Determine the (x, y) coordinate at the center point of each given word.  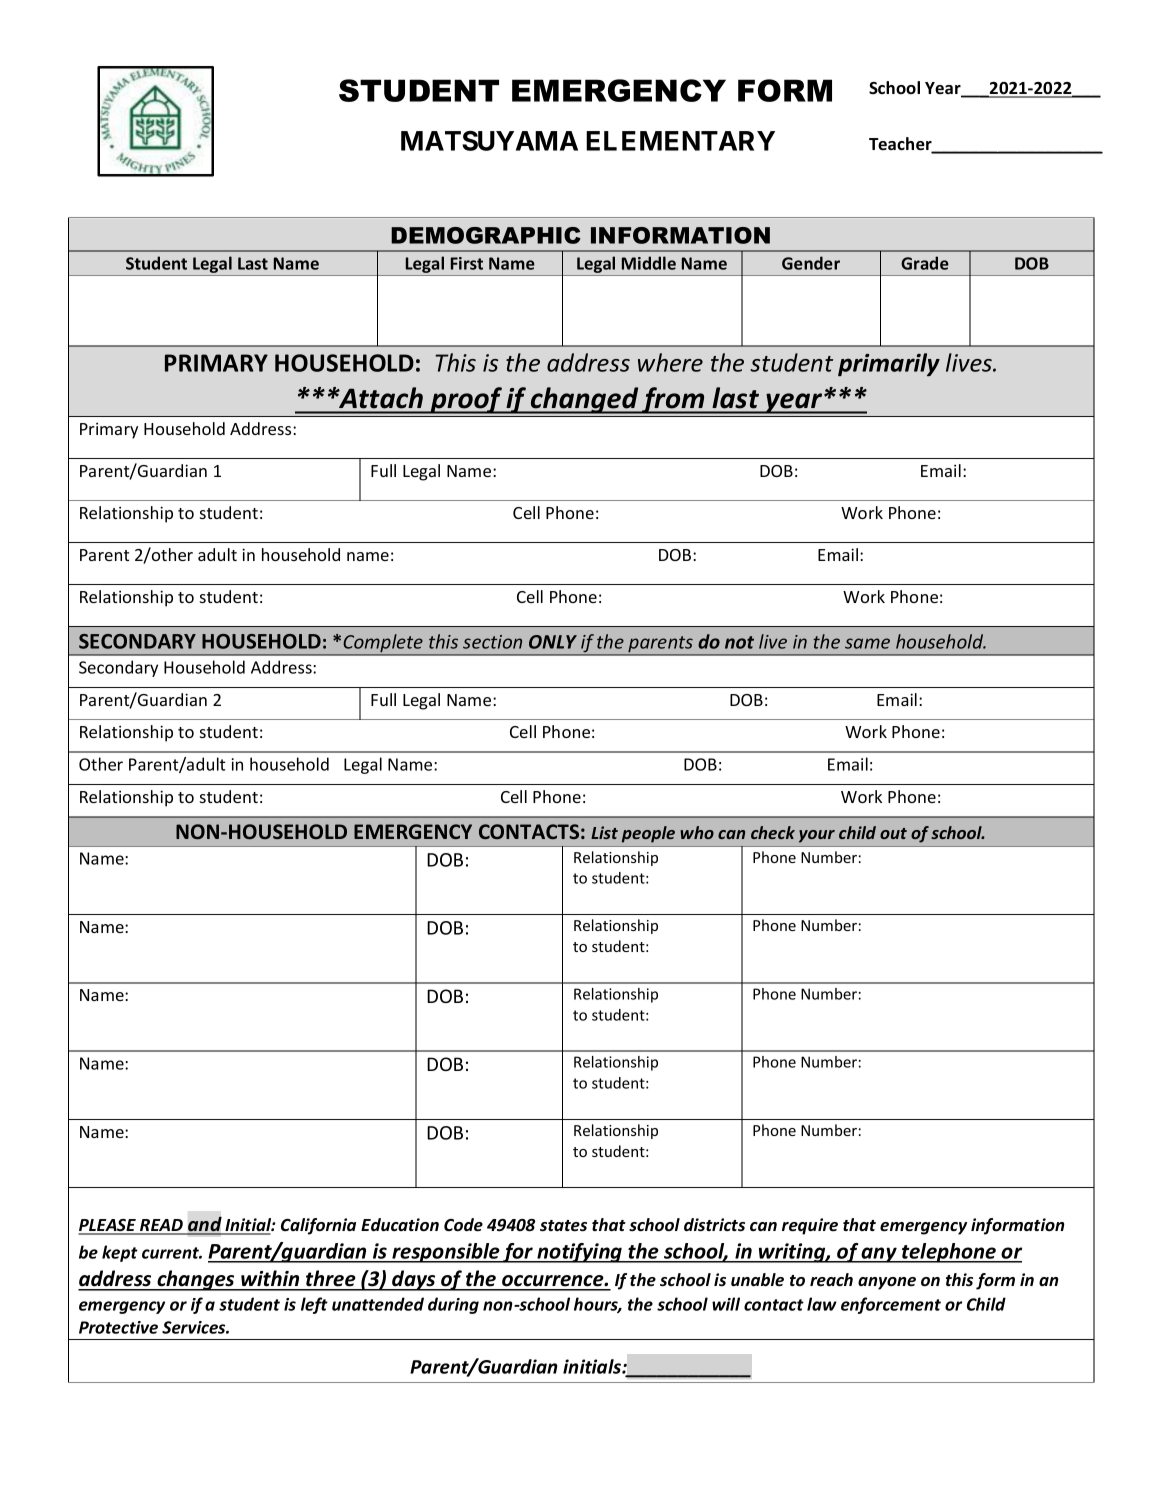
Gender (811, 263)
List (604, 832)
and (205, 1225)
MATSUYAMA (489, 141)
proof (466, 400)
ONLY (553, 642)
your (817, 836)
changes (196, 1280)
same (867, 643)
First (467, 263)
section (492, 642)
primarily (889, 364)
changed (585, 400)
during (453, 1305)
